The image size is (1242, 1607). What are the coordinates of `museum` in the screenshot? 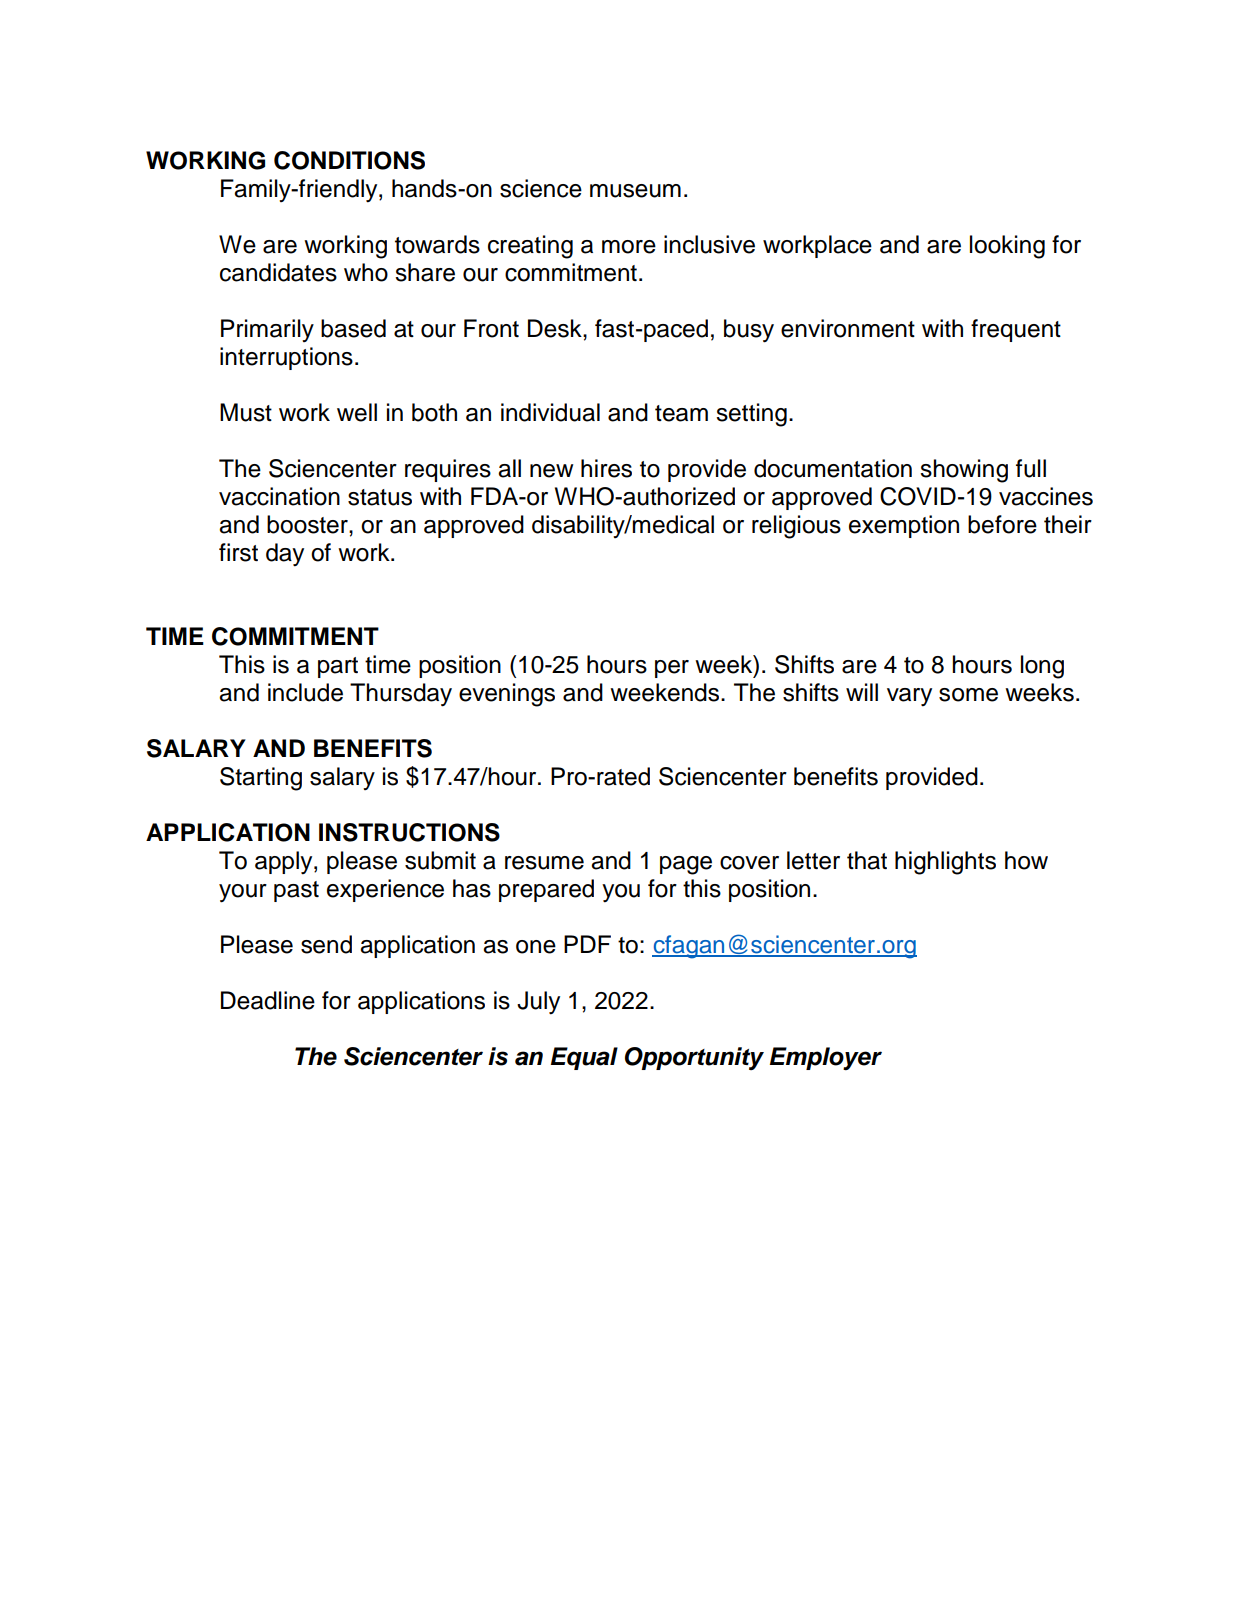 It's located at (635, 191).
